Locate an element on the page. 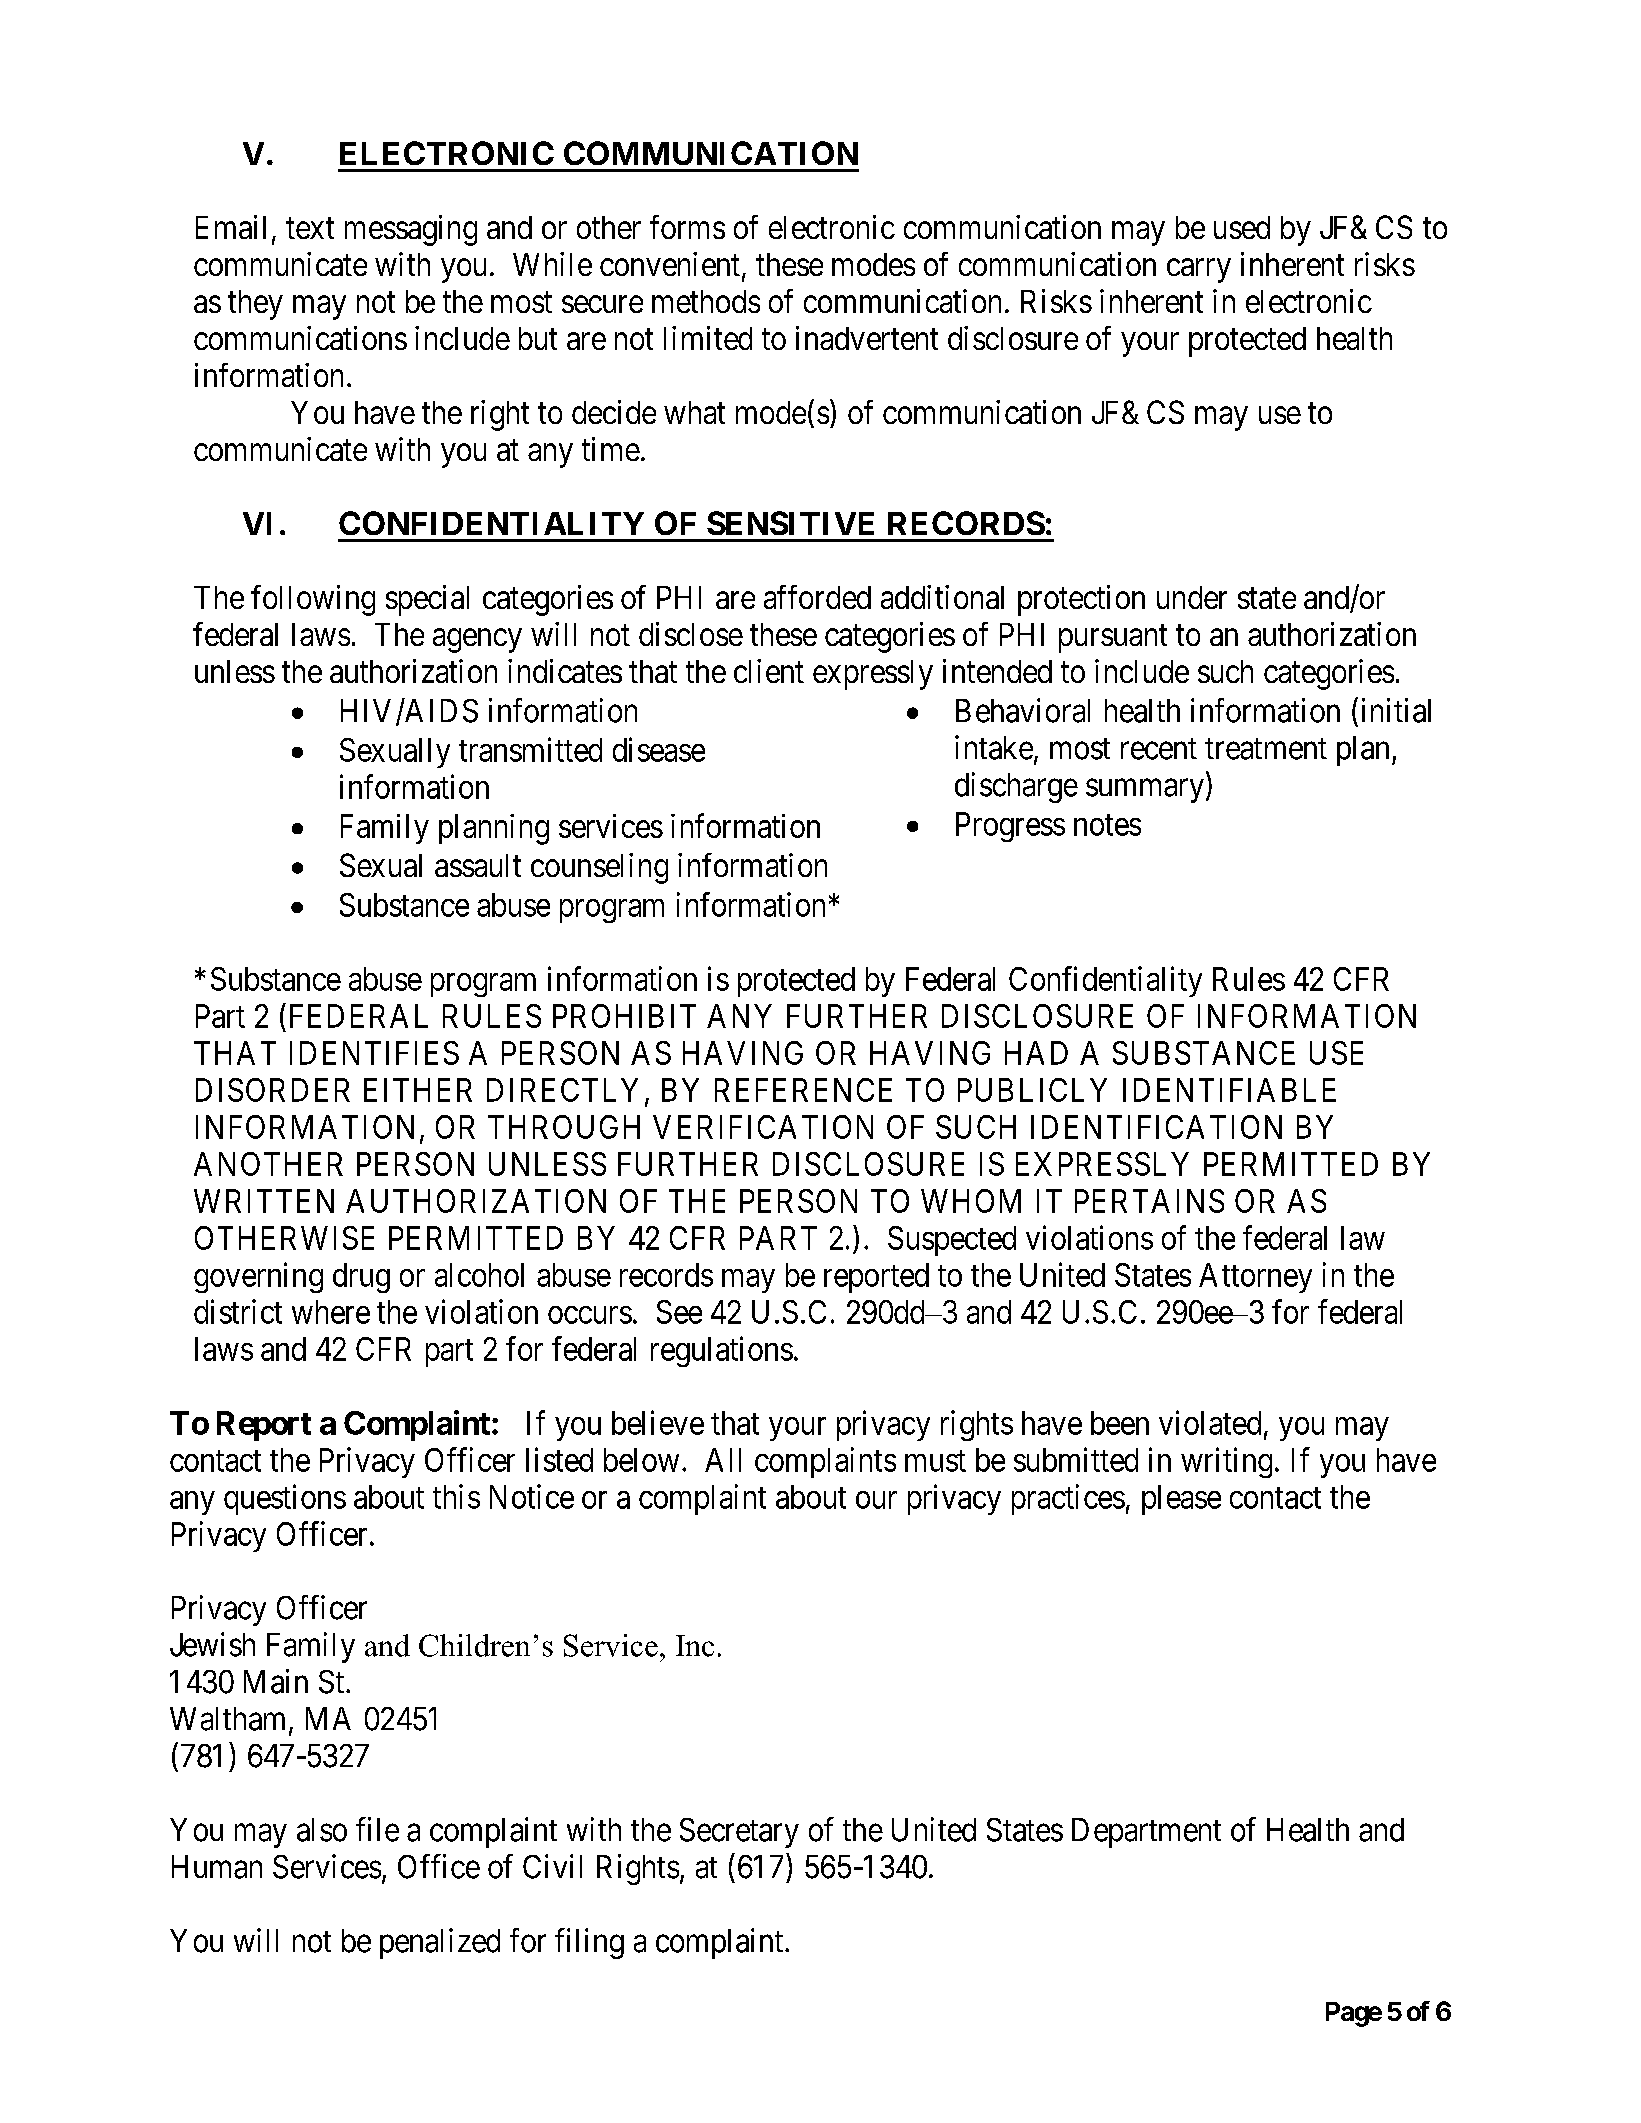  inadvertent is located at coordinates (867, 338).
